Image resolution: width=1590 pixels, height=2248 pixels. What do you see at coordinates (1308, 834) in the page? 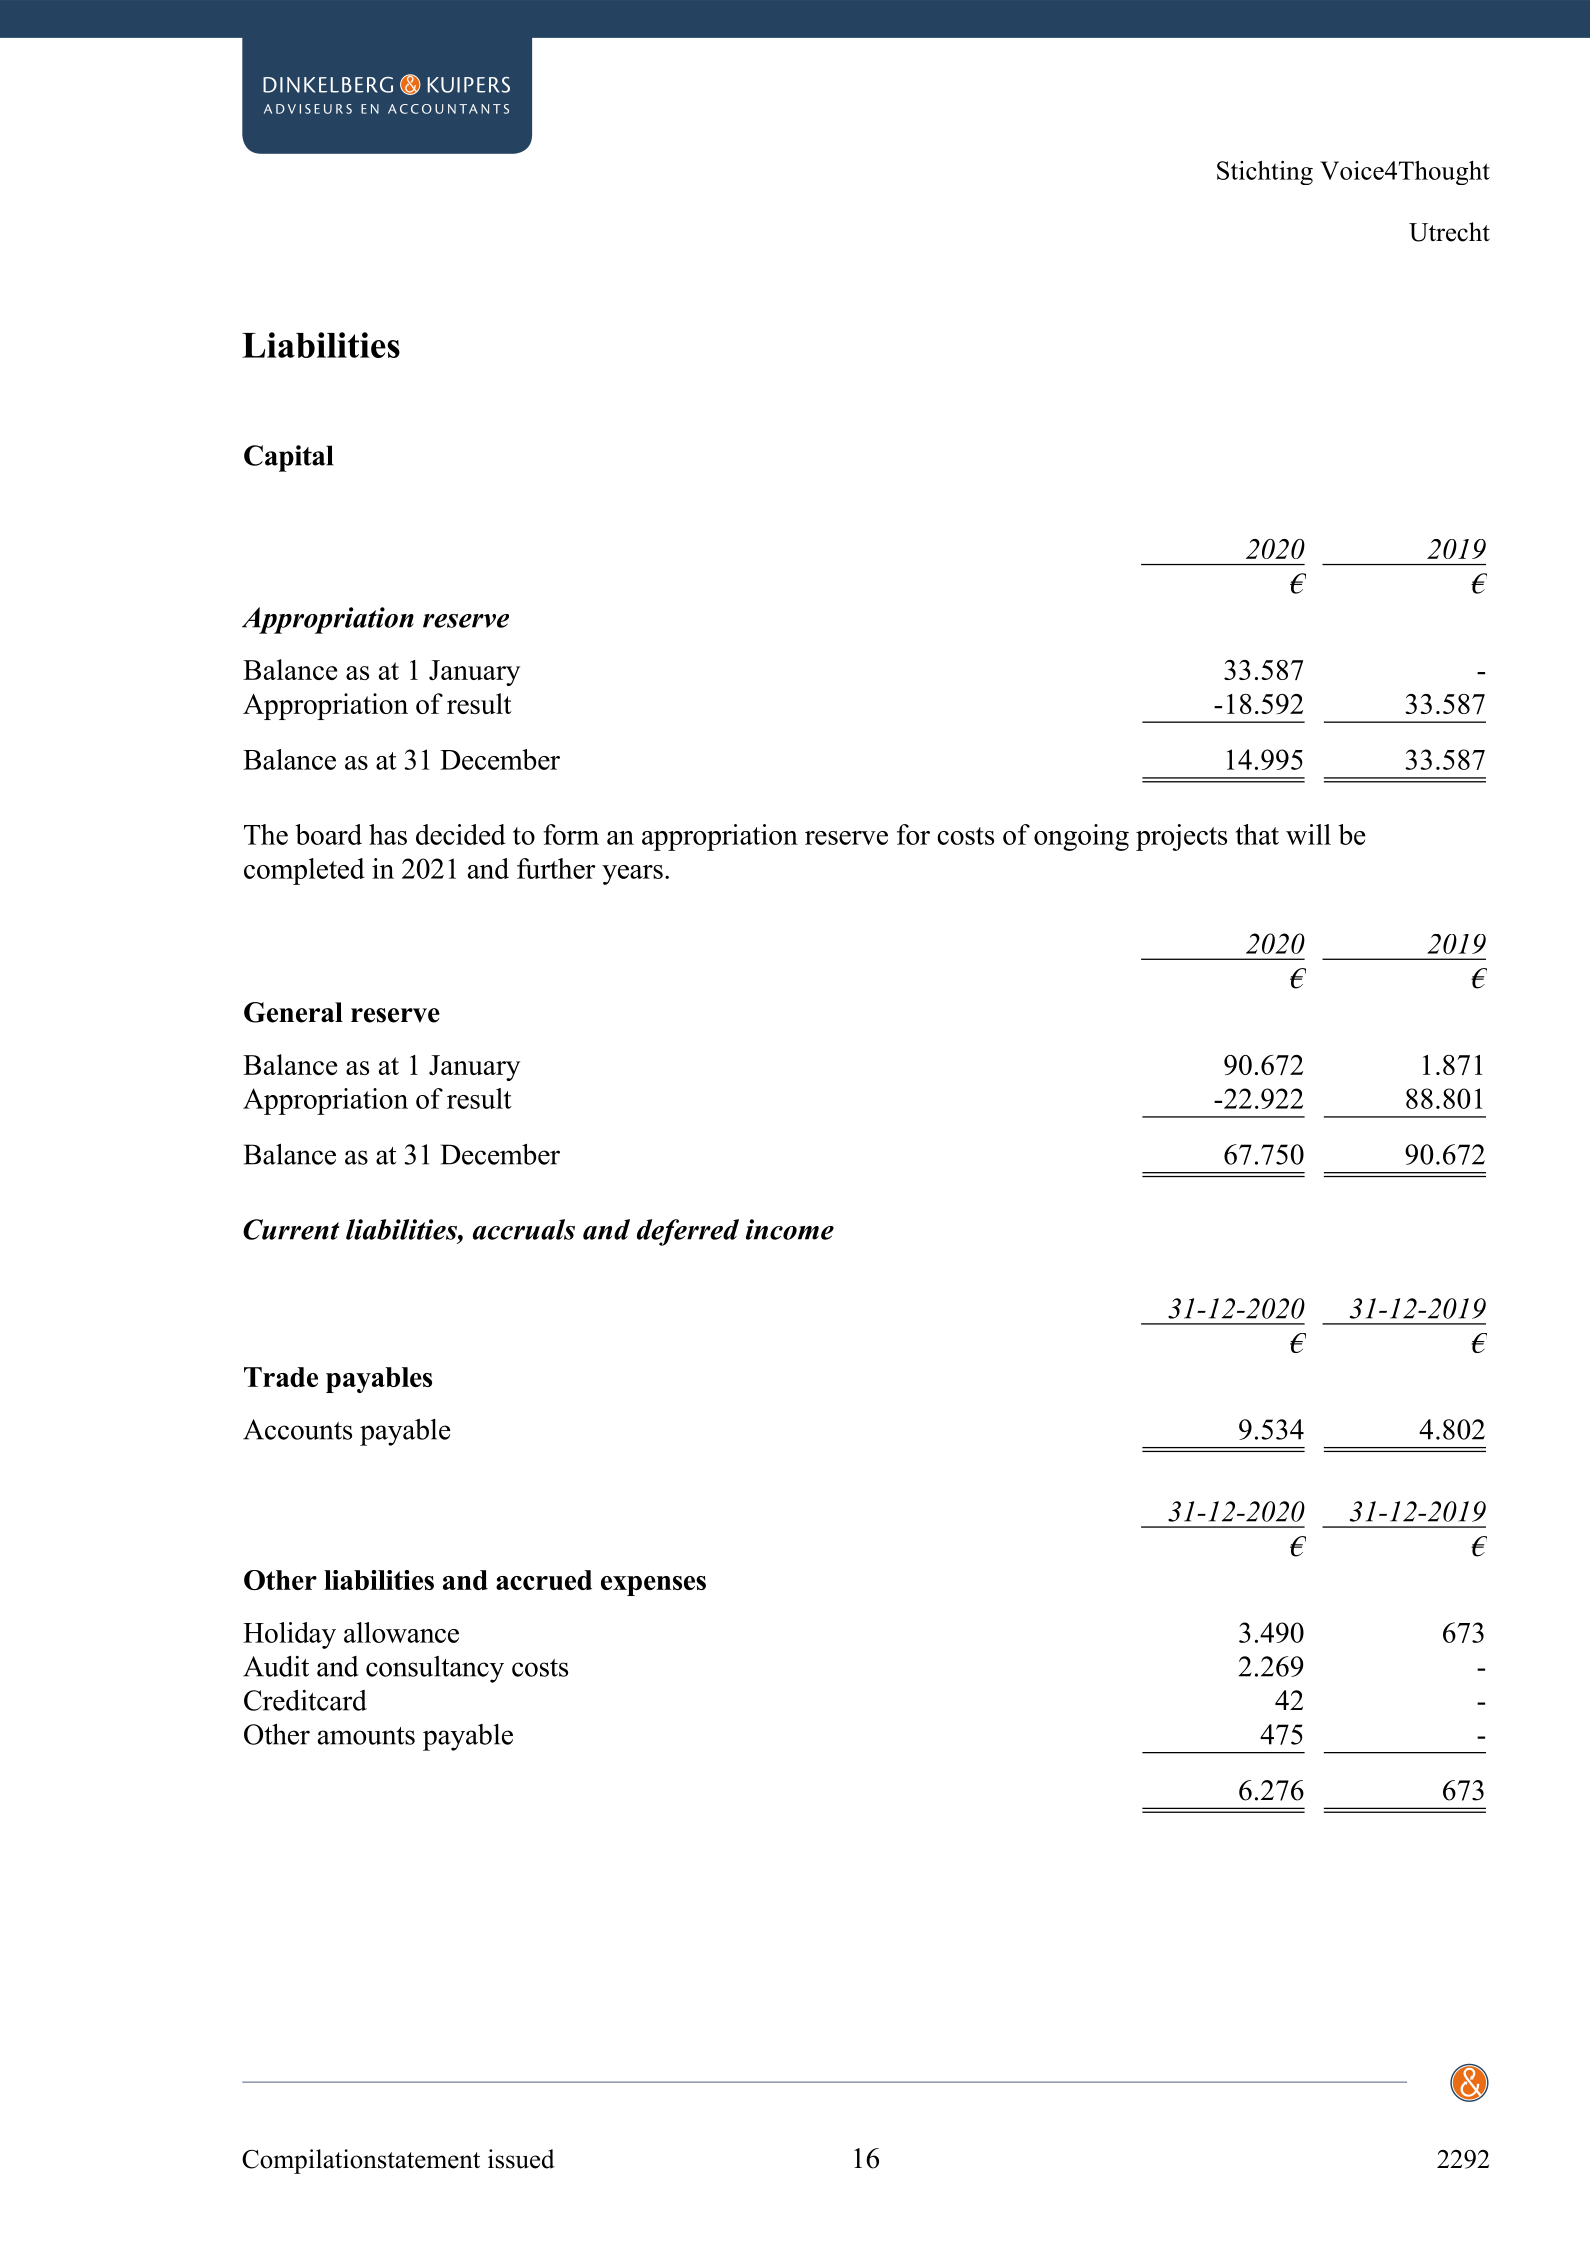
I see `will` at bounding box center [1308, 834].
